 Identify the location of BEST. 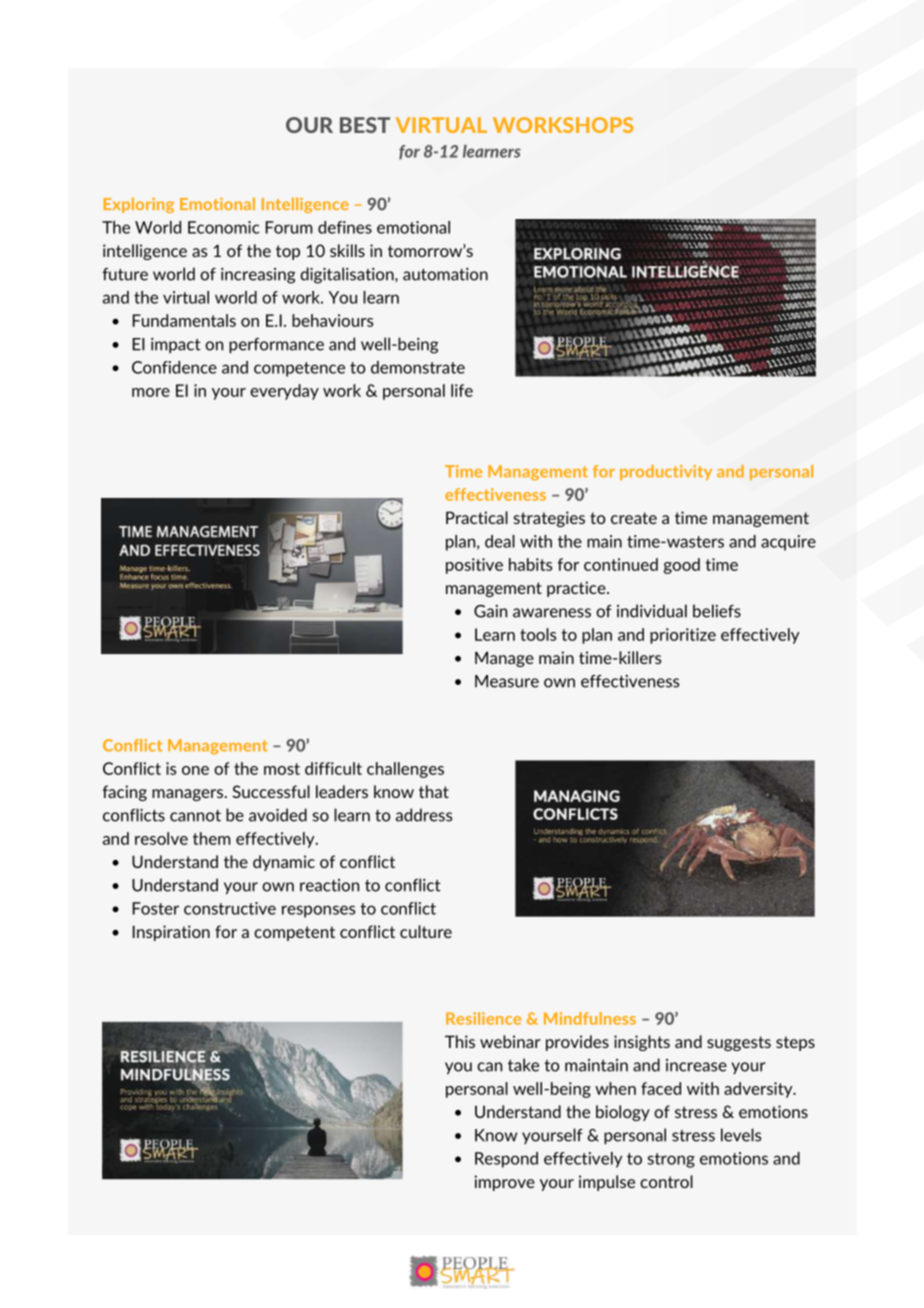
(365, 125).
